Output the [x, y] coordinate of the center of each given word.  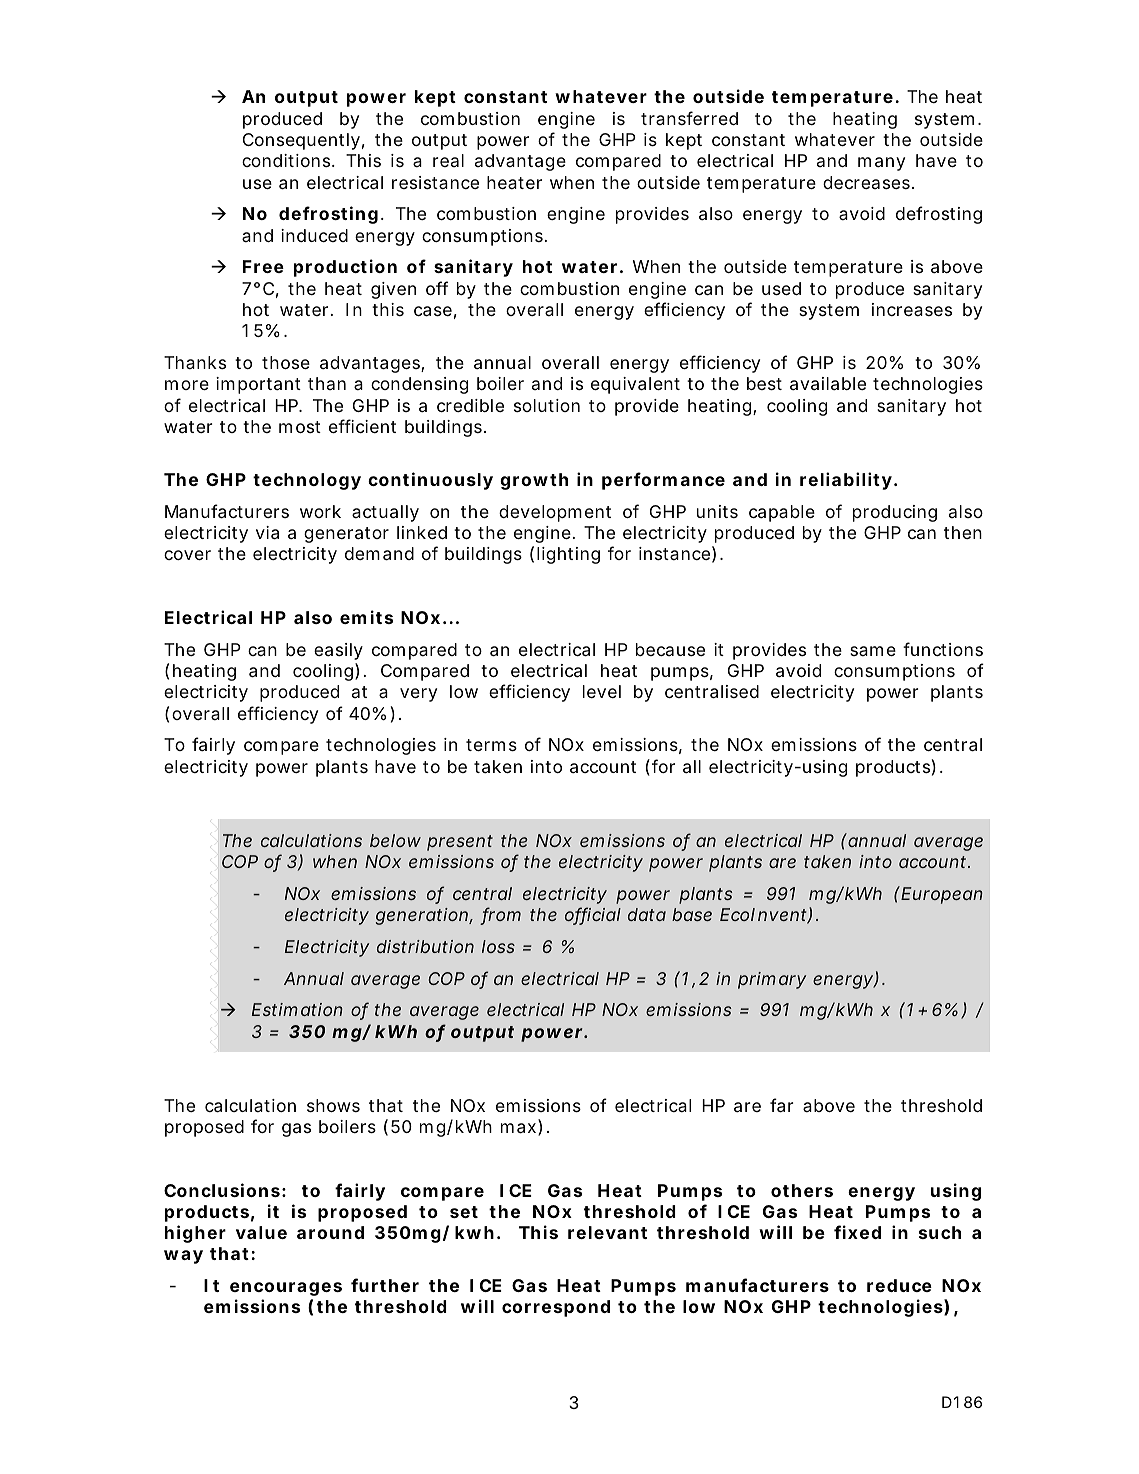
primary [772, 980]
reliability [846, 481]
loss [498, 946]
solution [547, 405]
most [300, 427]
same [873, 651]
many [881, 164]
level [602, 691]
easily [338, 651]
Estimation [297, 1009]
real [448, 160]
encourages [286, 1289]
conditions [287, 160]
